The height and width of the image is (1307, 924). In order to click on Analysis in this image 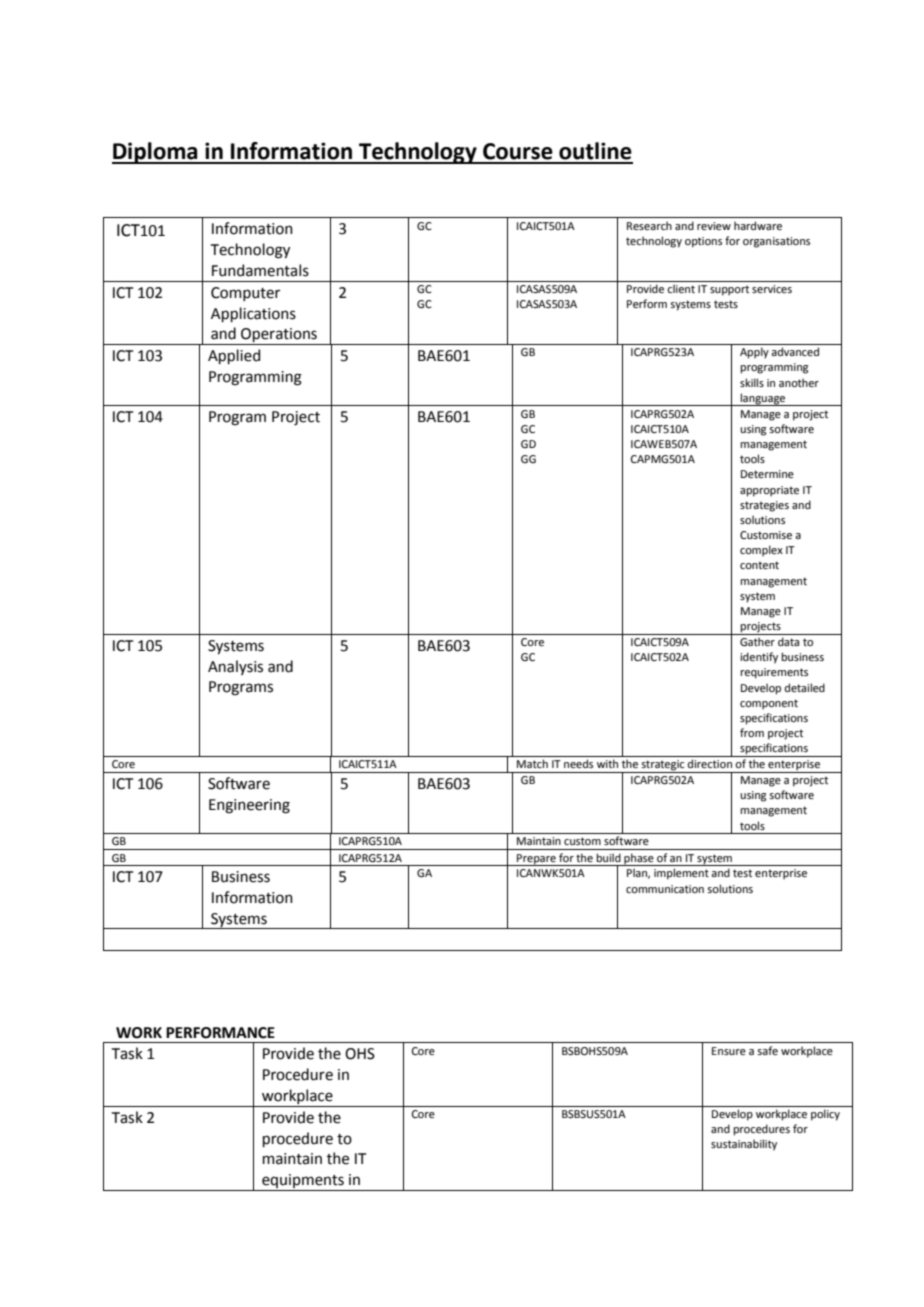, I will do `click(235, 667)`.
